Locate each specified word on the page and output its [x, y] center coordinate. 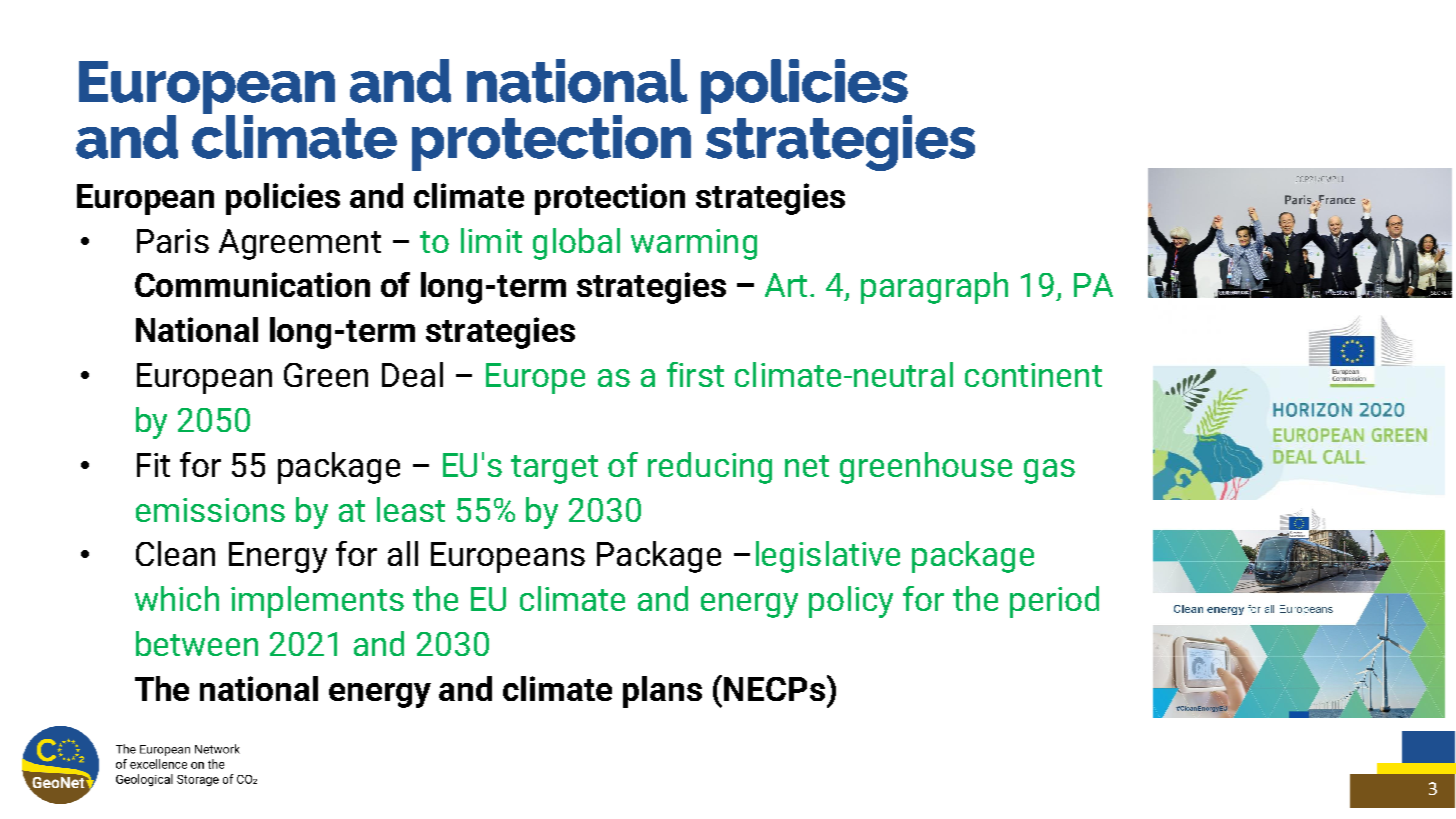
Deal [412, 374]
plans [662, 692]
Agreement [300, 244]
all [403, 553]
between [197, 643]
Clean [175, 553]
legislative [828, 557]
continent [1033, 375]
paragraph [934, 288]
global [576, 244]
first [695, 374]
